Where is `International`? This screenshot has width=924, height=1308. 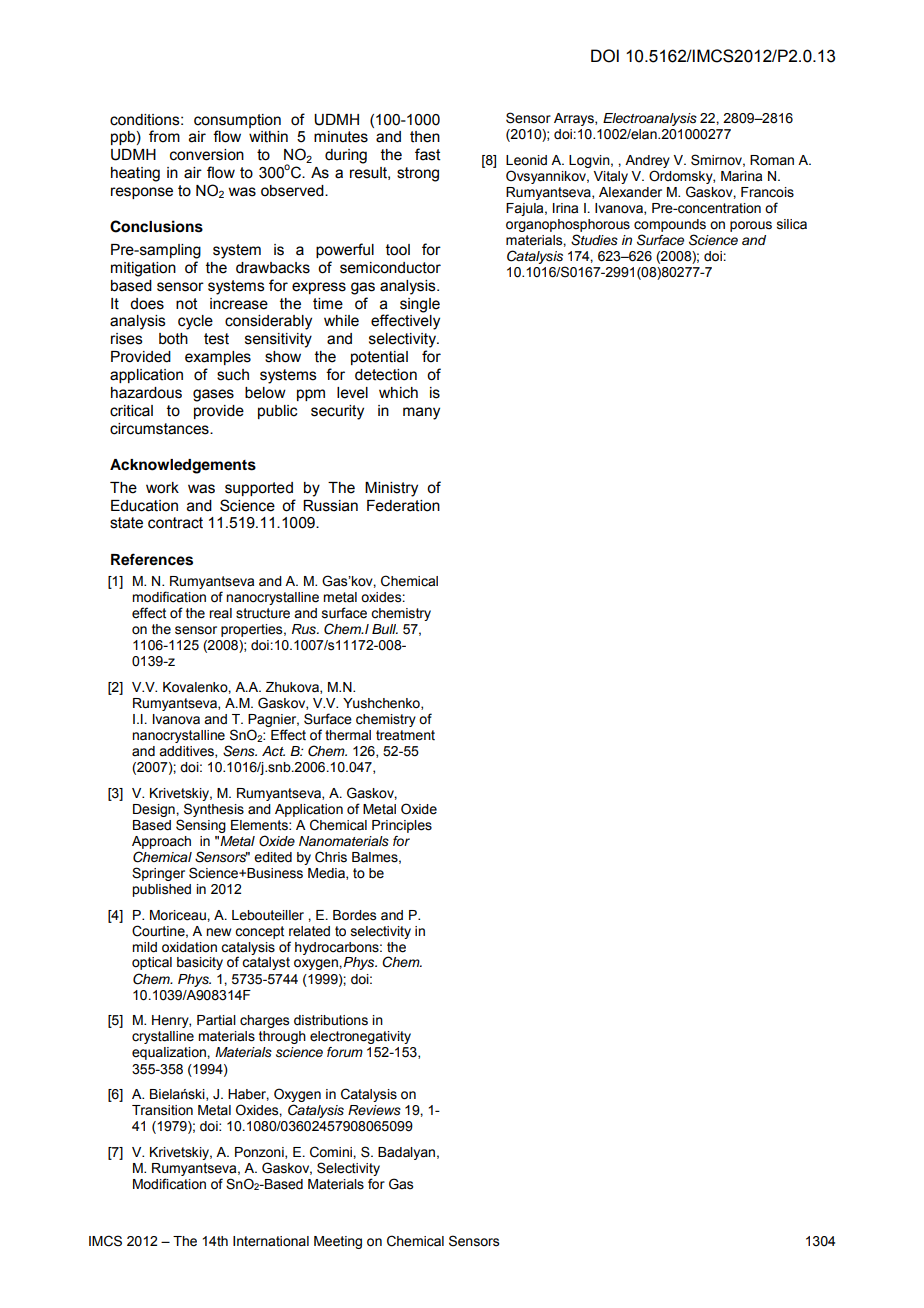 International is located at coordinates (271, 1241).
